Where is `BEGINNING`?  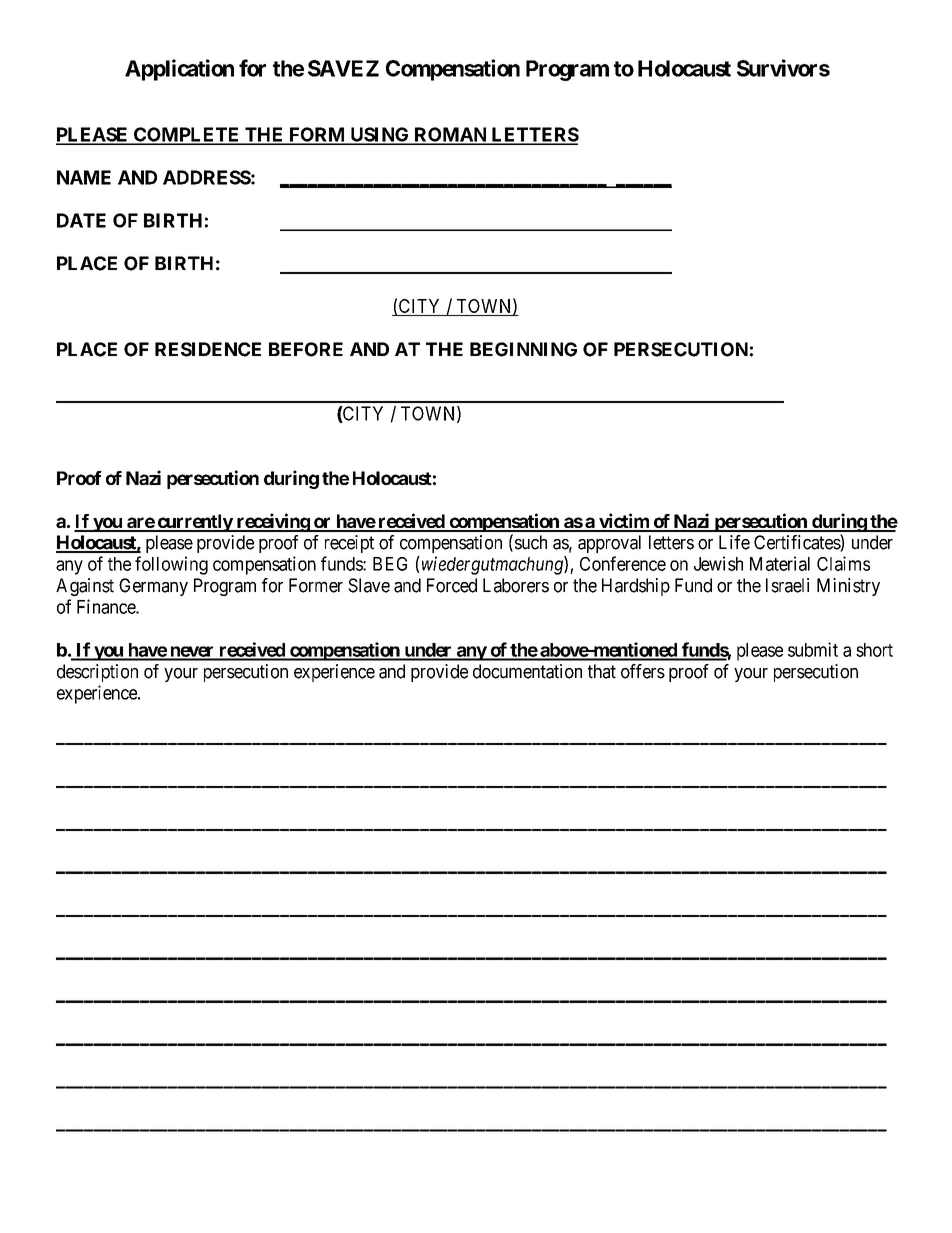 BEGINNING is located at coordinates (523, 349).
